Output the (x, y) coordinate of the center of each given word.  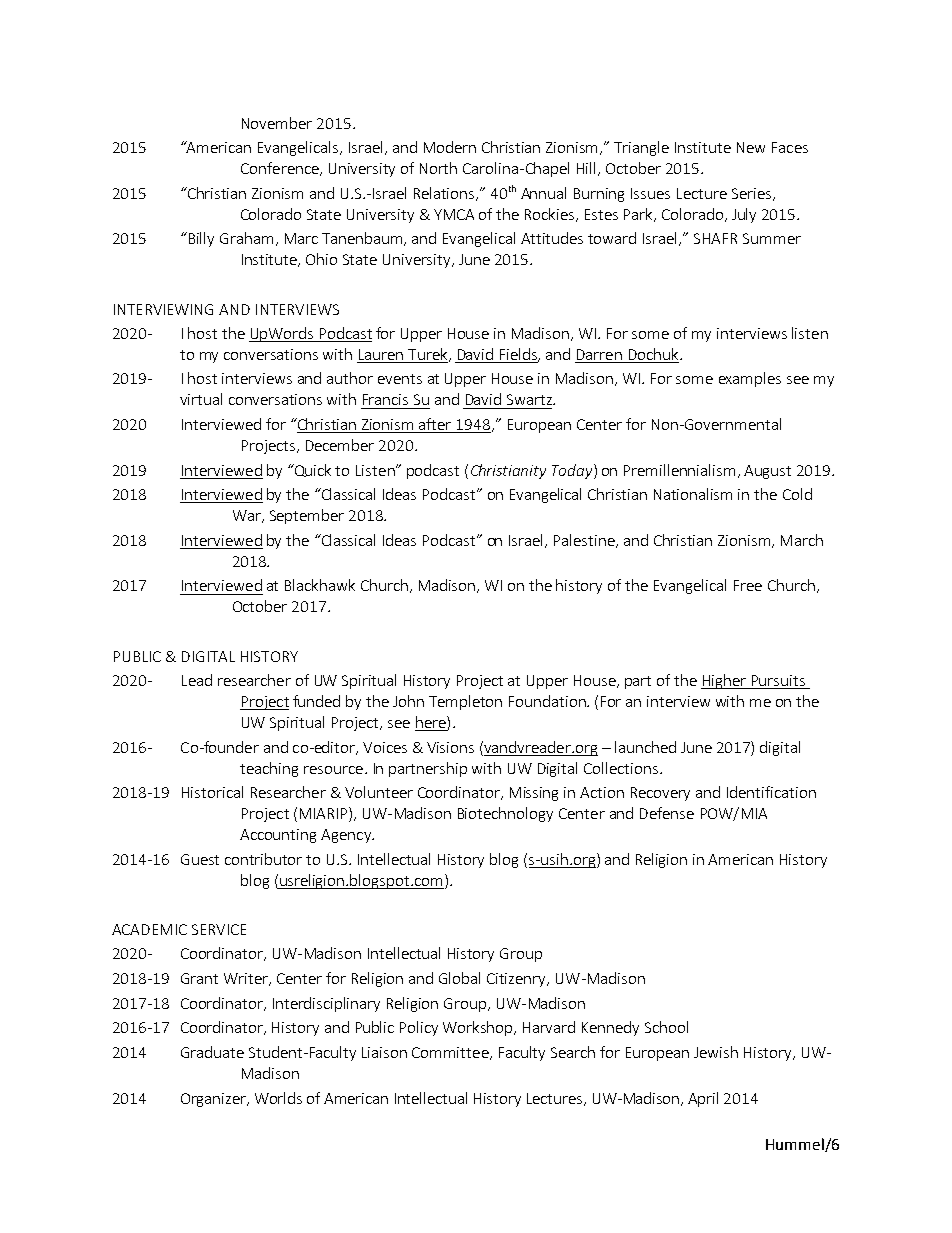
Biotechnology (505, 814)
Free (748, 585)
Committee (451, 1053)
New (751, 147)
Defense (667, 813)
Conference (281, 169)
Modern (450, 147)
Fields (519, 355)
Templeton (465, 702)
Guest (200, 859)
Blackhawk (320, 585)
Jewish (716, 1052)
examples (750, 379)
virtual (201, 399)
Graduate (212, 1052)
